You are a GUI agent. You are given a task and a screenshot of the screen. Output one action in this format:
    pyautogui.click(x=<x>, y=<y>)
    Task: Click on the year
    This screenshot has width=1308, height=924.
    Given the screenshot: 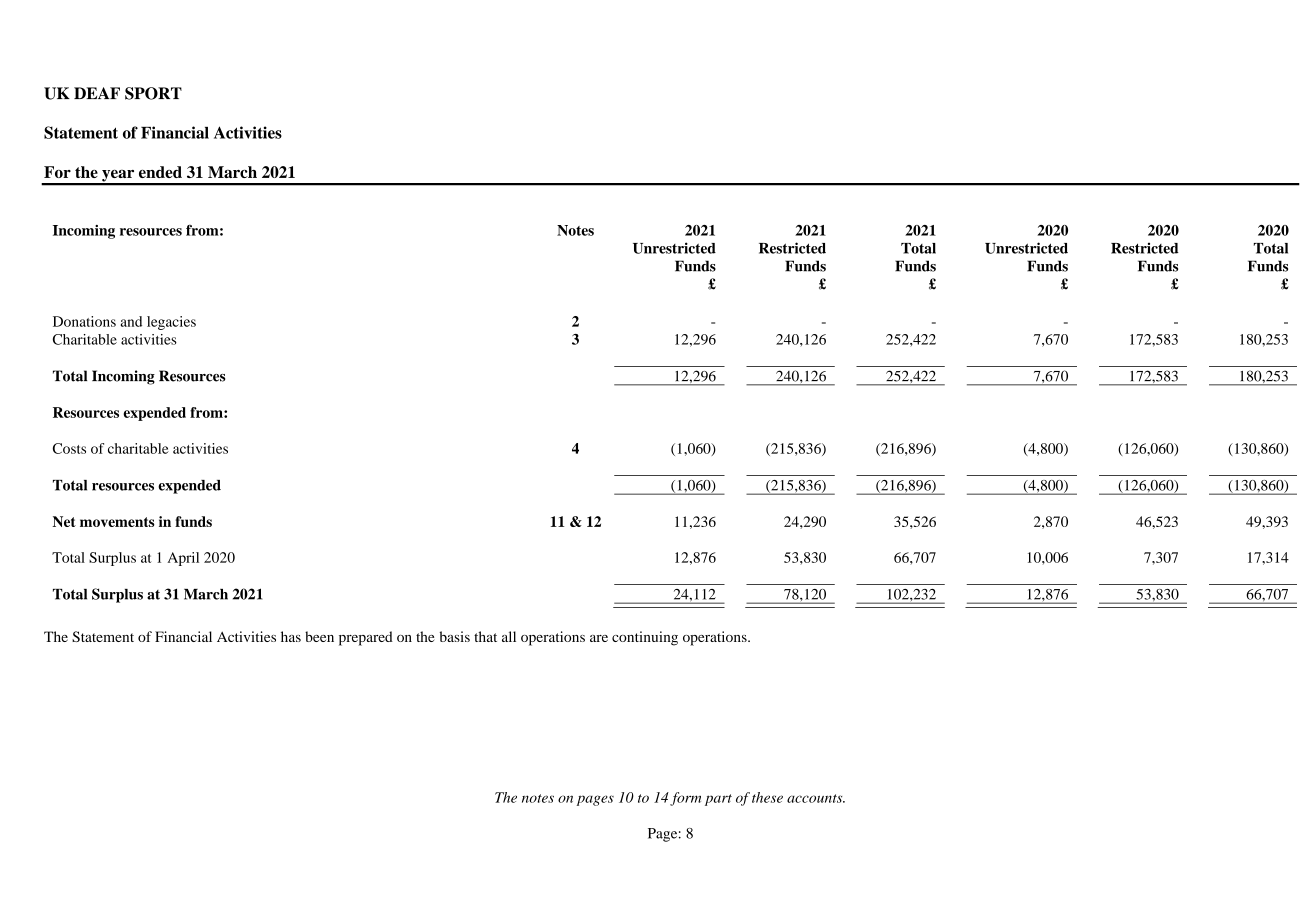 What is the action you would take?
    pyautogui.click(x=118, y=177)
